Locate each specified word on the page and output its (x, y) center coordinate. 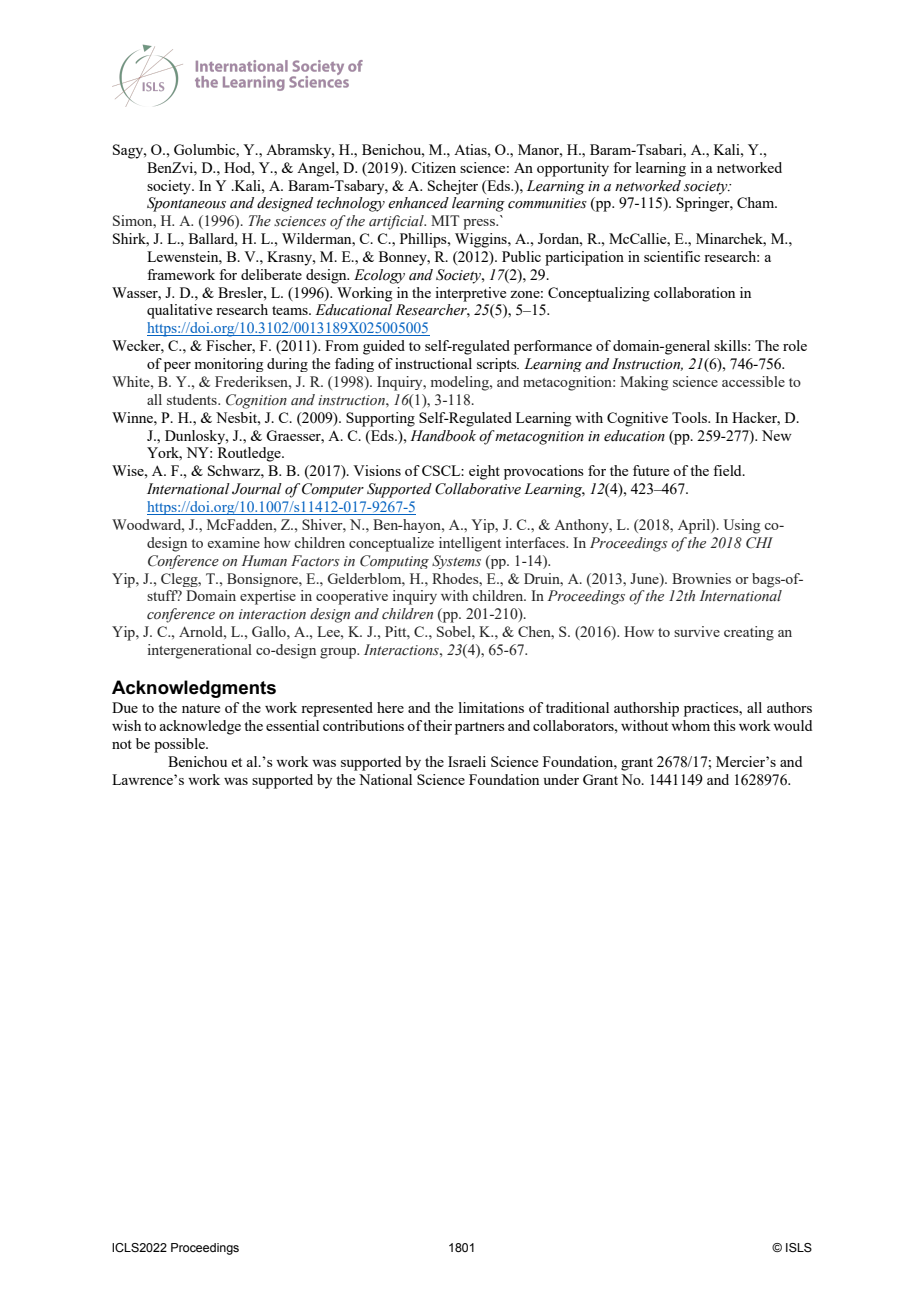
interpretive (470, 294)
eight (484, 472)
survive (697, 631)
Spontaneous (186, 204)
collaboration (694, 292)
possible (180, 745)
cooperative (352, 597)
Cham (757, 202)
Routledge (250, 454)
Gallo (270, 631)
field (728, 470)
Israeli (467, 761)
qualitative (179, 311)
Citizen (433, 167)
